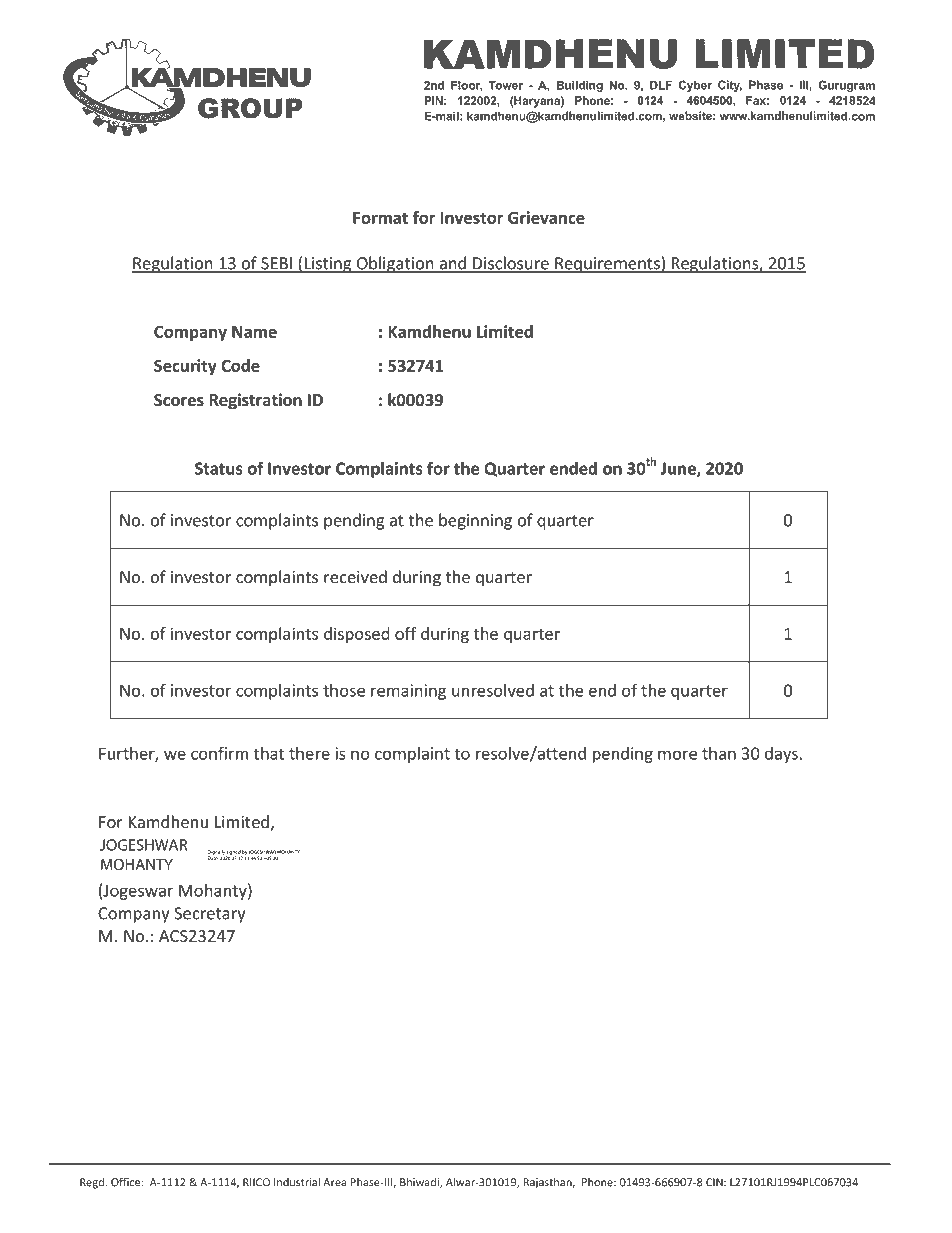 The width and height of the screenshot is (952, 1233). I want to click on more, so click(677, 755).
